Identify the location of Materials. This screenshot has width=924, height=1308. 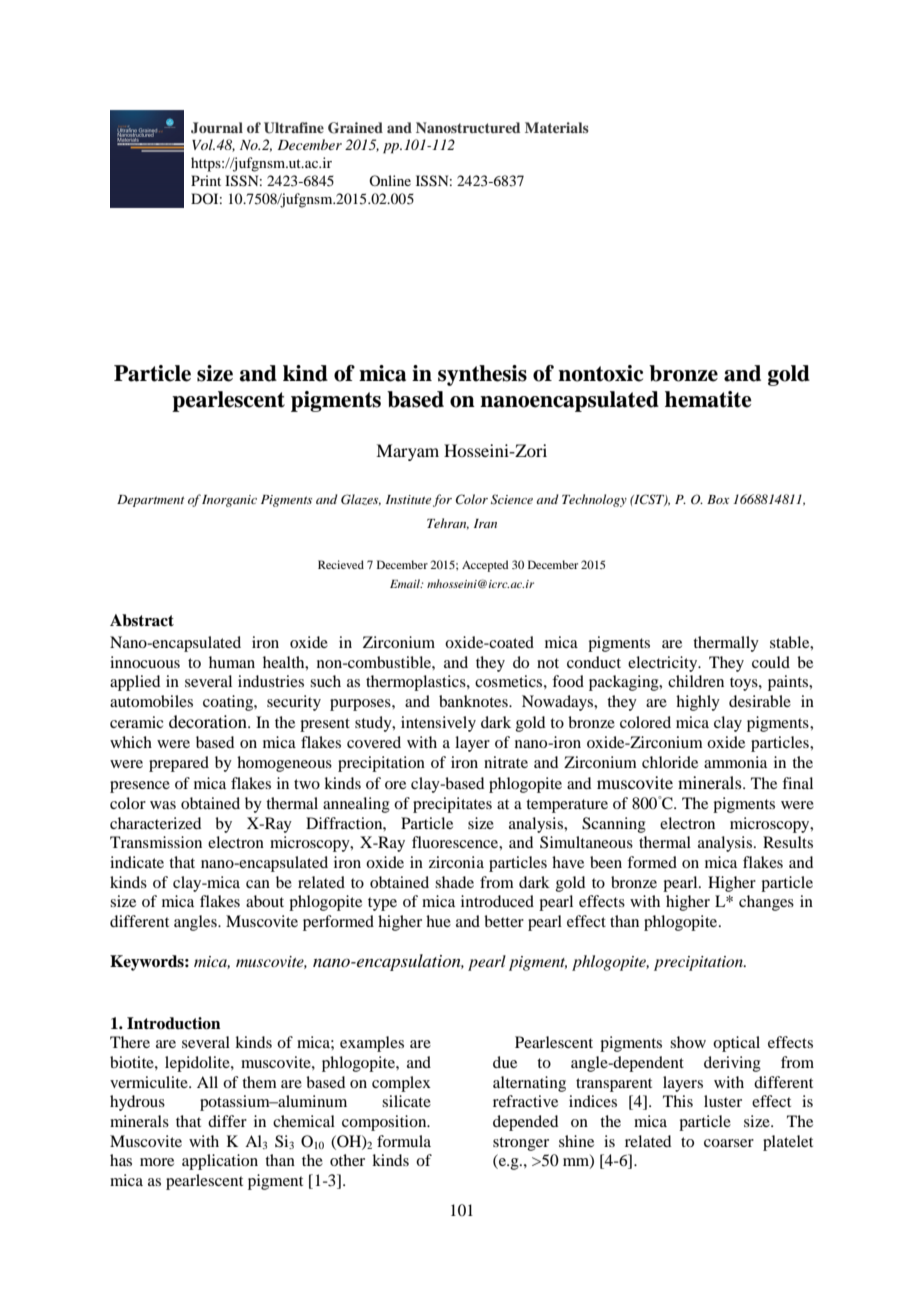
(557, 127).
